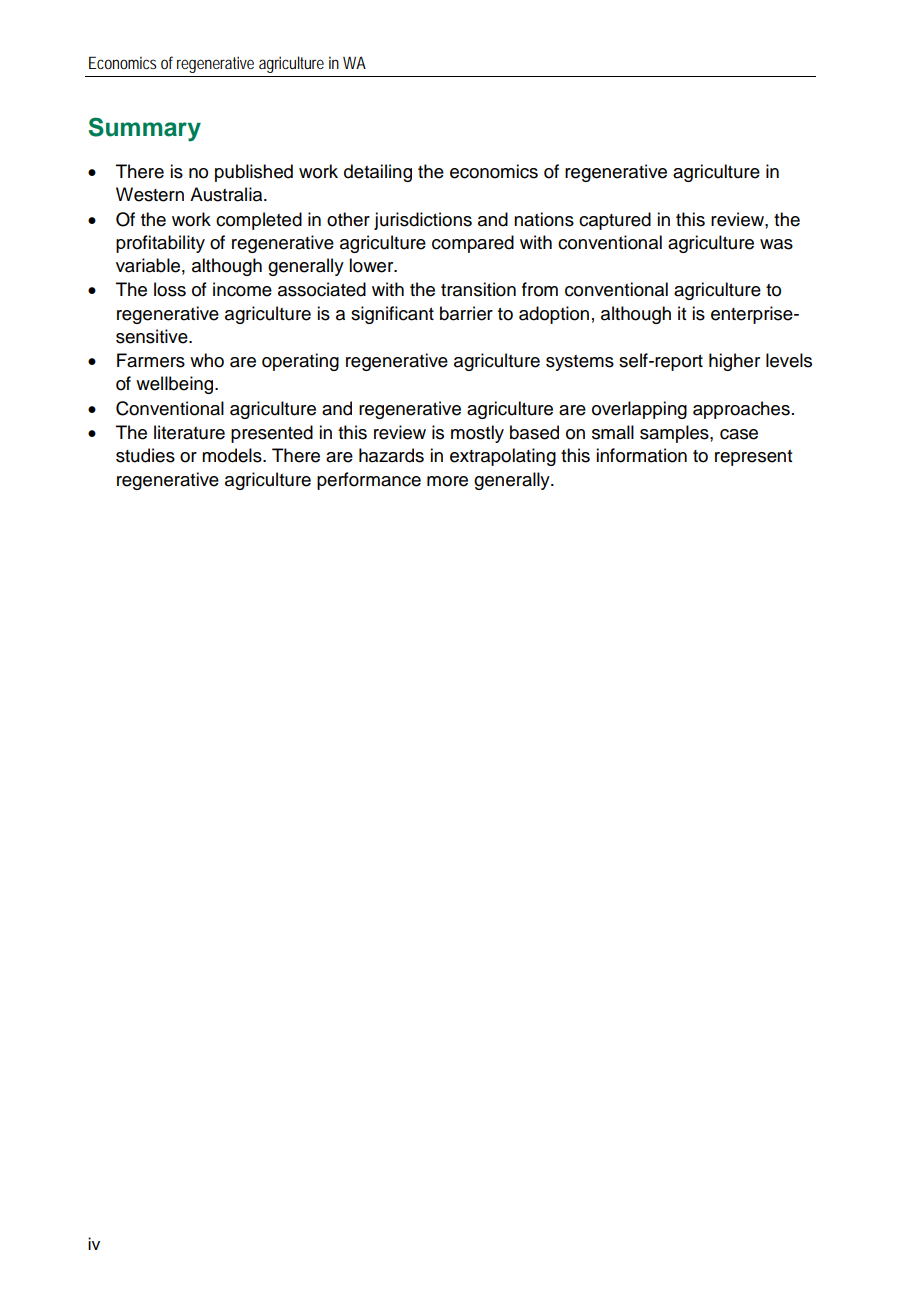 Image resolution: width=924 pixels, height=1309 pixels. I want to click on represent, so click(753, 458).
